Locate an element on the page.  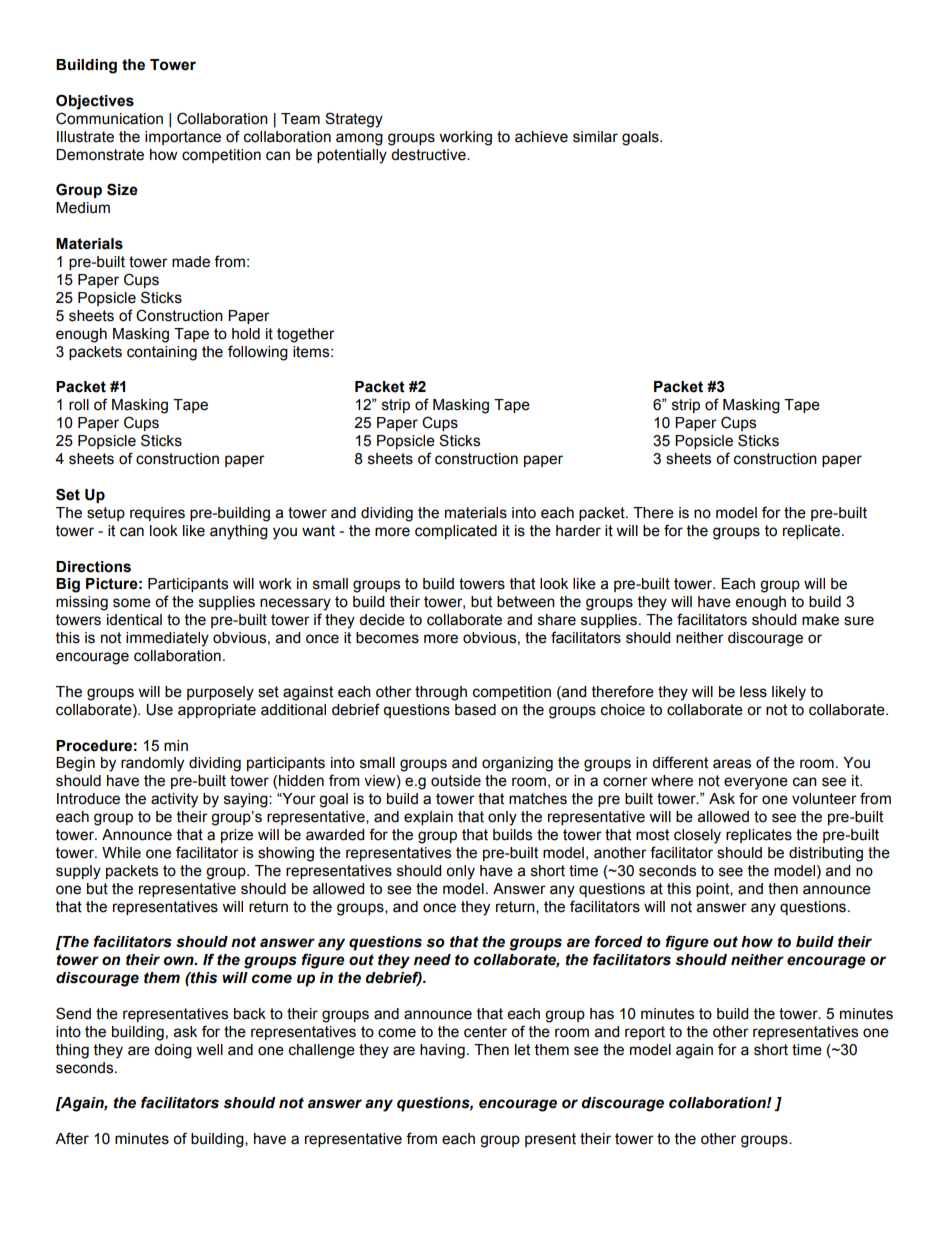
destructive is located at coordinates (429, 155).
